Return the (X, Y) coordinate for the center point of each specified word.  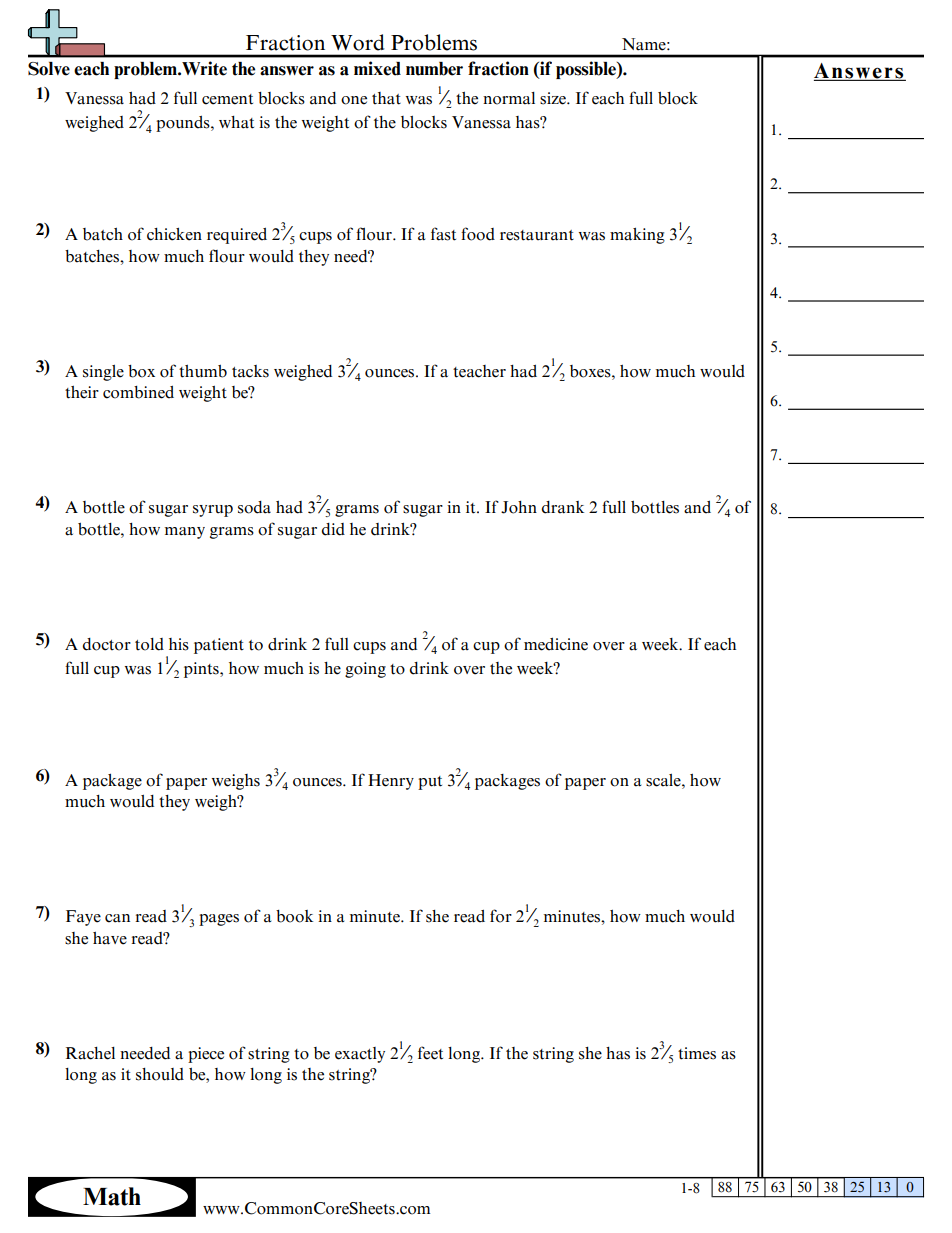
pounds (184, 124)
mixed (377, 68)
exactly (360, 1055)
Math (112, 1196)
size (554, 98)
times (697, 1053)
